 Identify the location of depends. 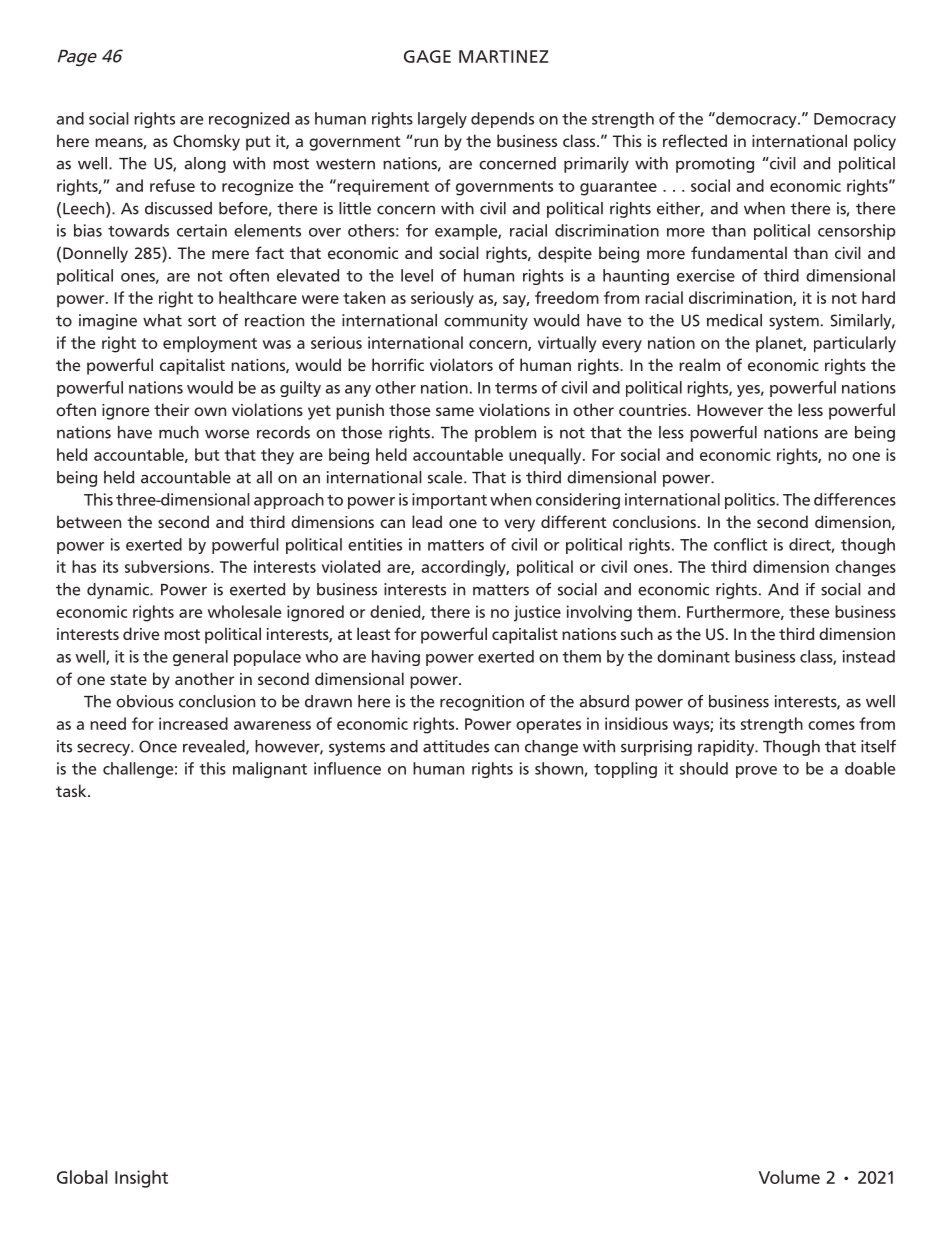
(502, 120).
